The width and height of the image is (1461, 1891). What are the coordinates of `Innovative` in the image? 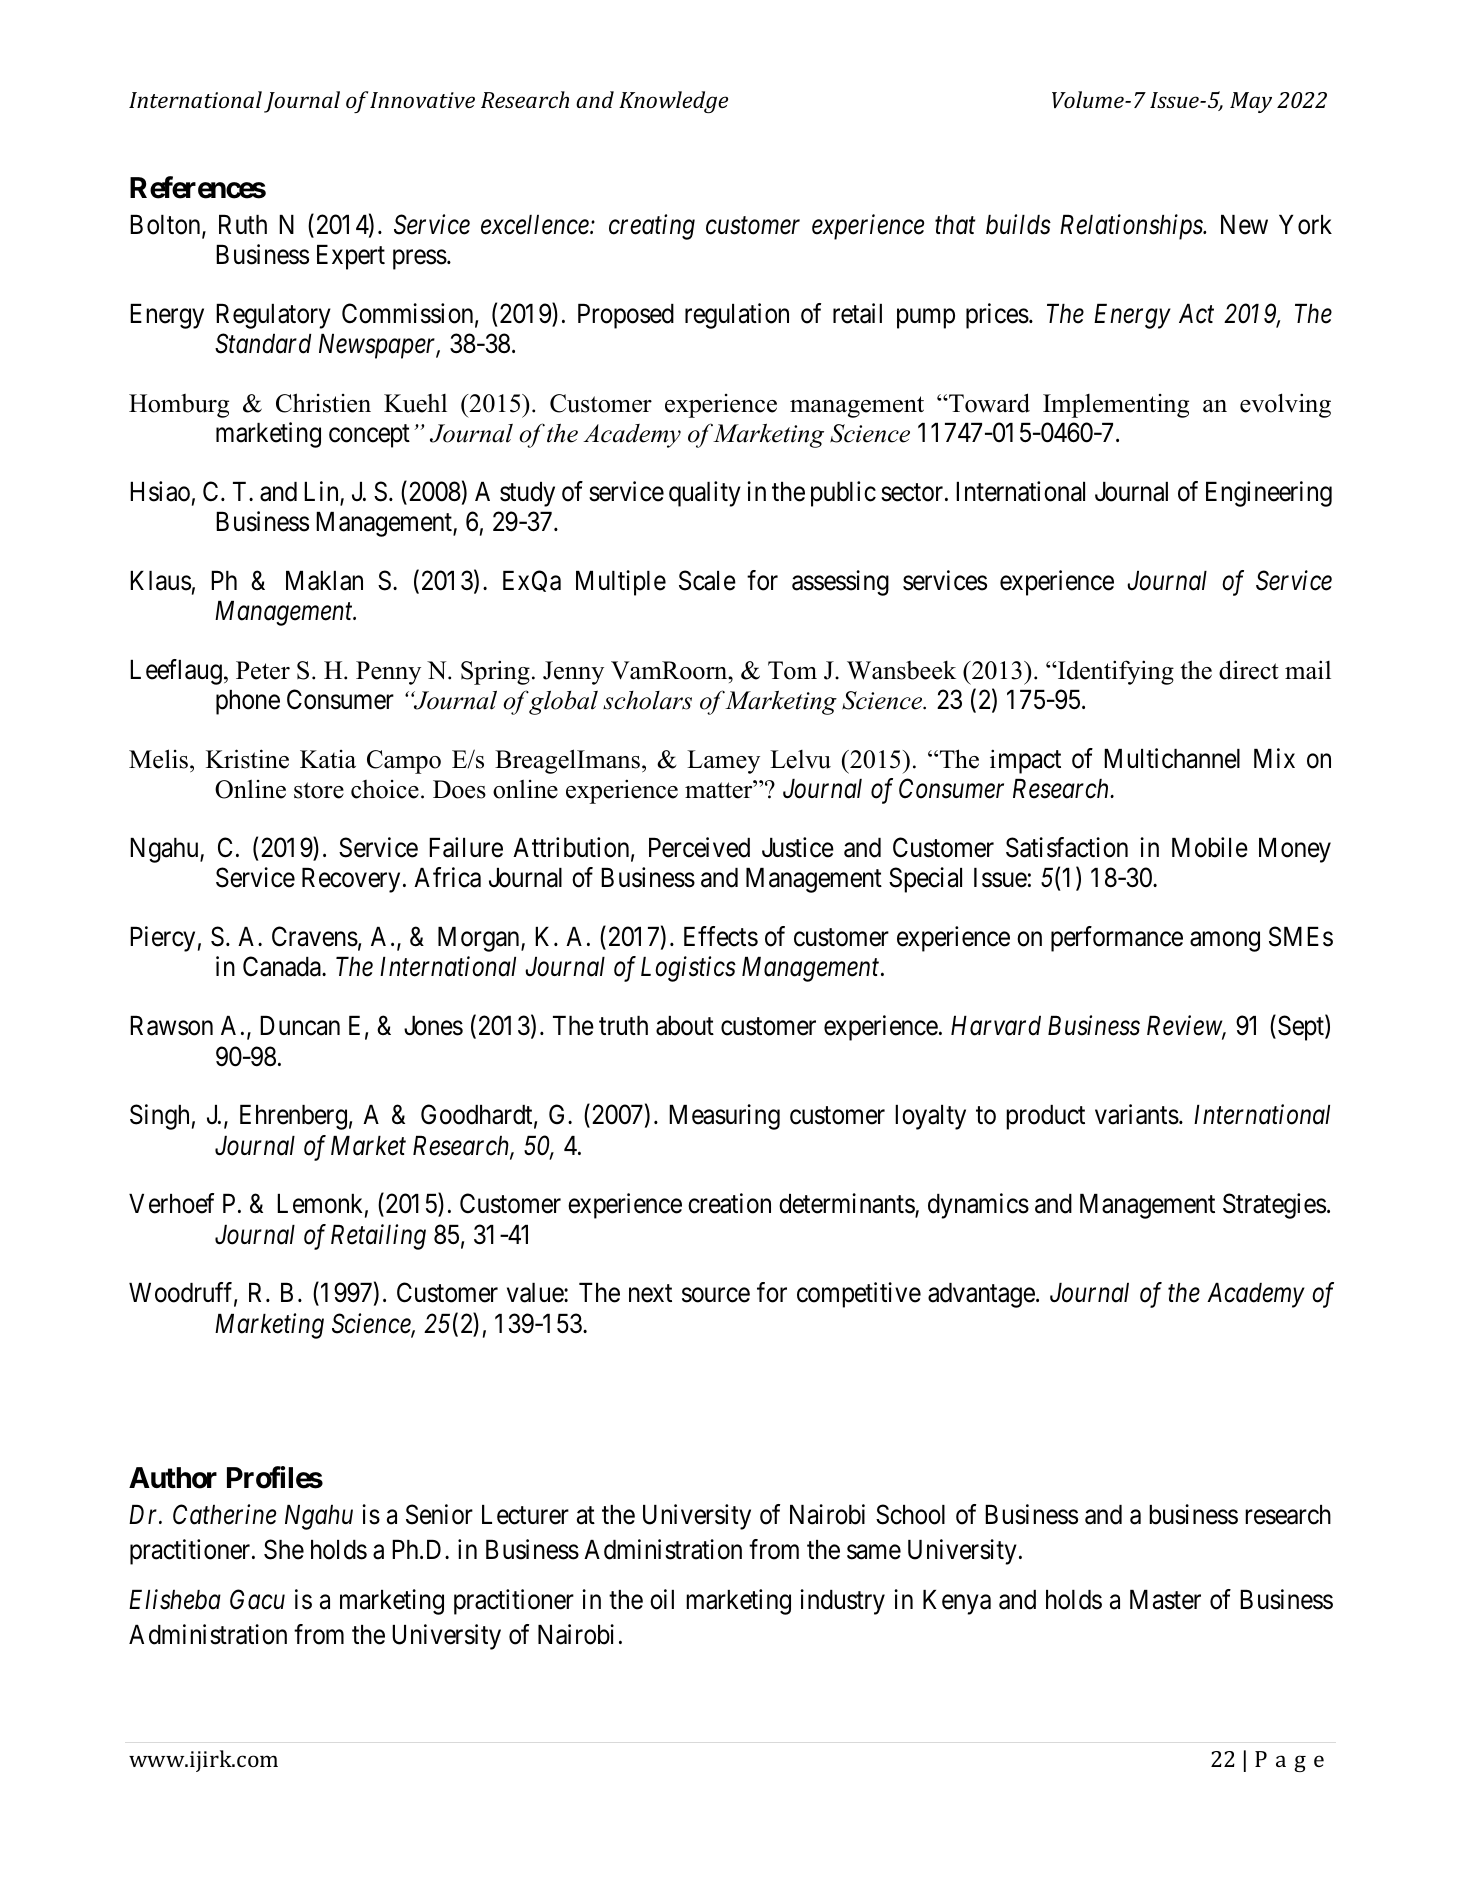 It's located at (422, 100).
